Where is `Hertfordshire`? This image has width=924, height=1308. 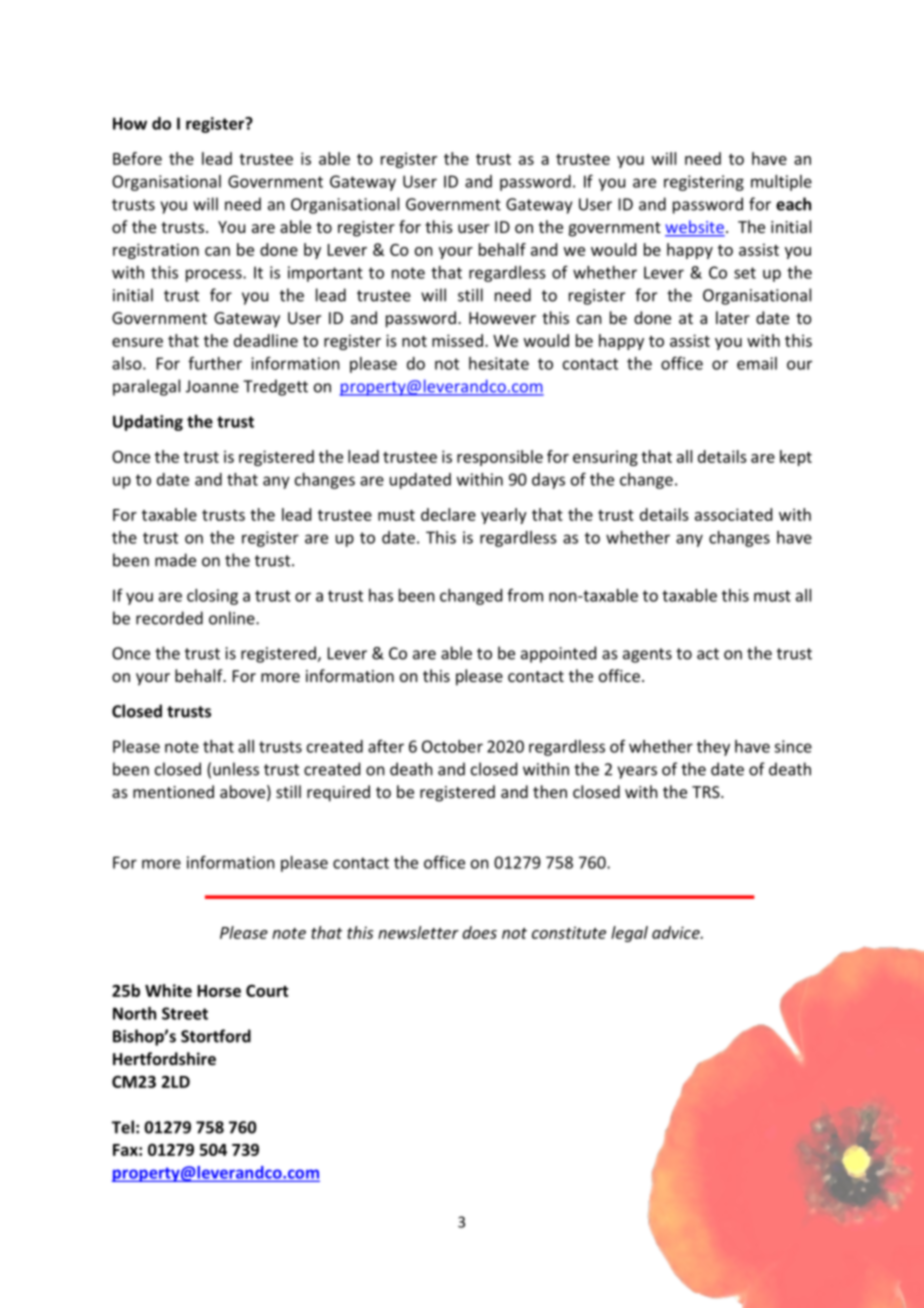 Hertfordshire is located at coordinates (164, 1058).
